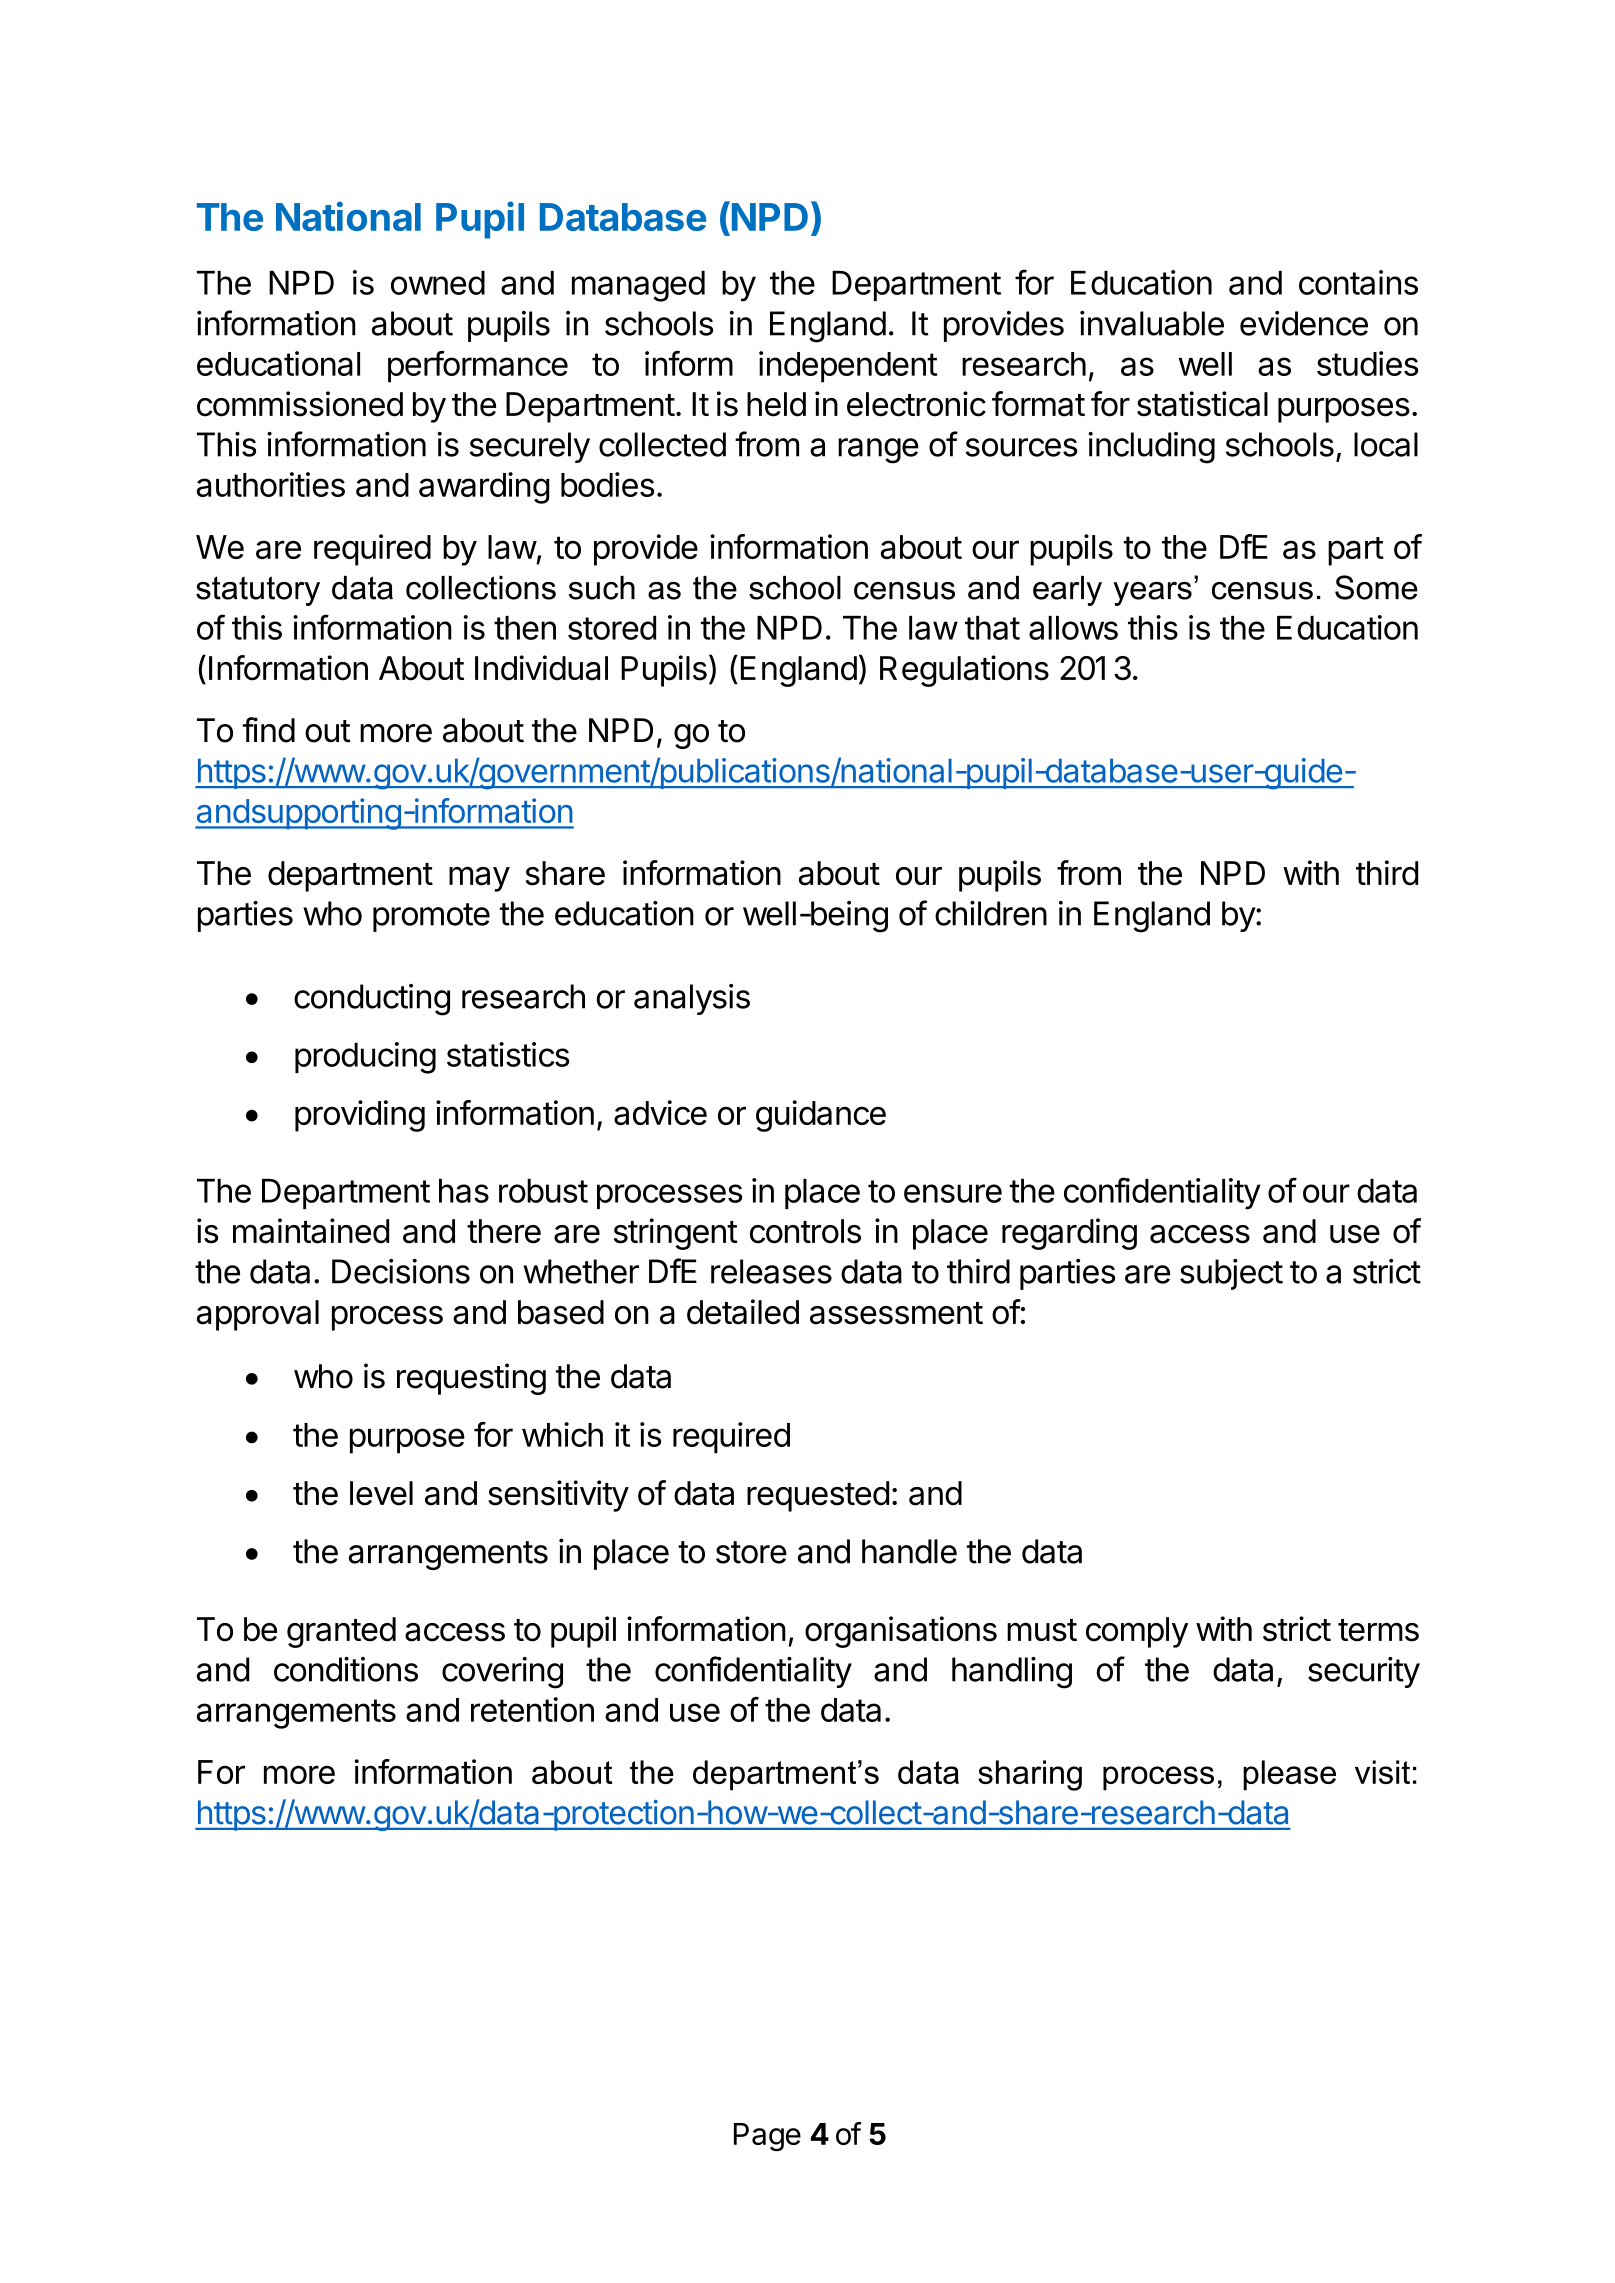 The height and width of the page is (2283, 1615). Describe the element at coordinates (1304, 323) in the page. I see `evidence` at that location.
